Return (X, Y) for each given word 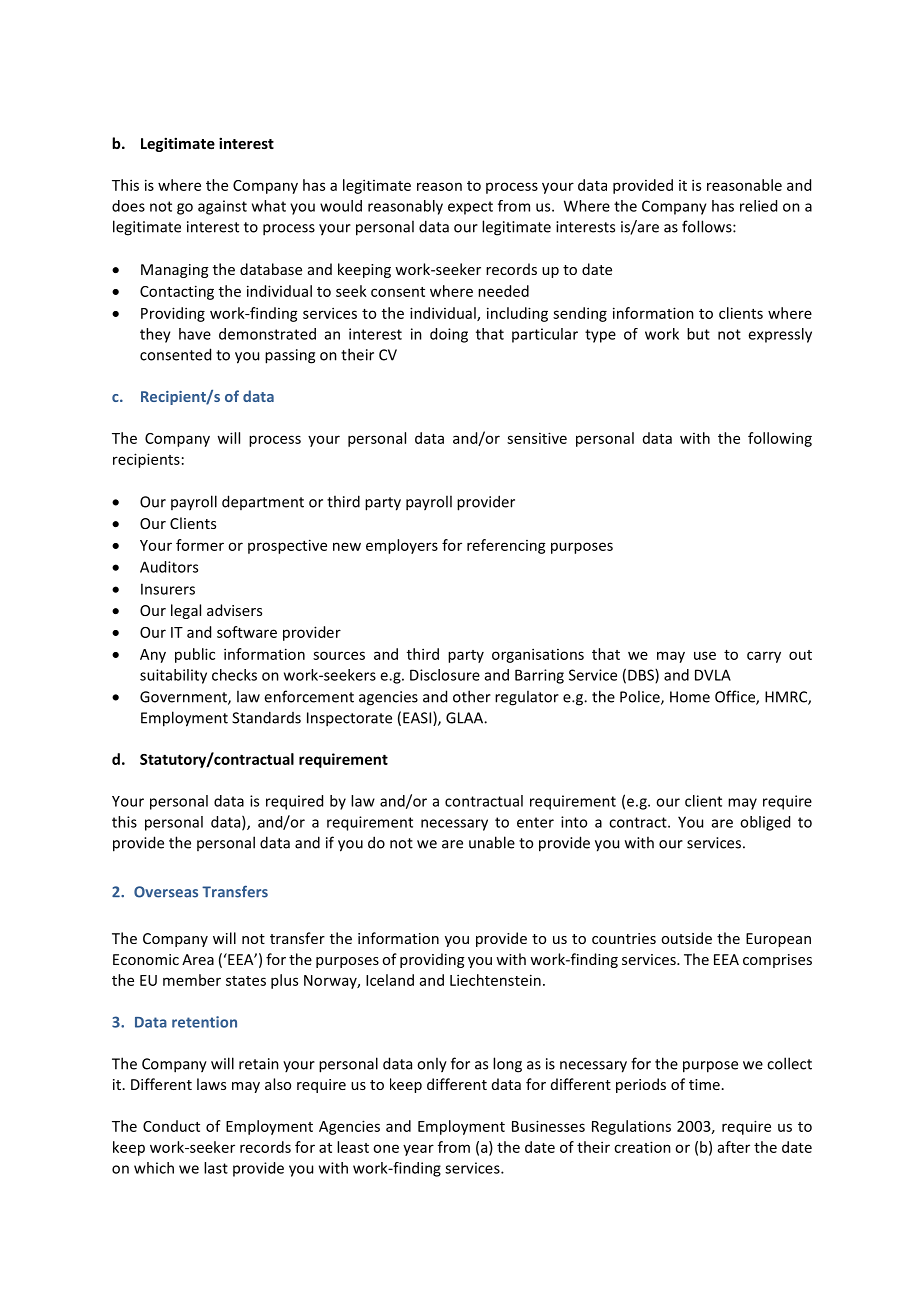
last (216, 1168)
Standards (266, 717)
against (222, 207)
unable (492, 842)
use (705, 655)
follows (708, 226)
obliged (765, 823)
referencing (506, 546)
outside (686, 938)
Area (198, 959)
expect (470, 208)
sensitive (537, 438)
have (195, 334)
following (780, 439)
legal (186, 611)
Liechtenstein (495, 980)
